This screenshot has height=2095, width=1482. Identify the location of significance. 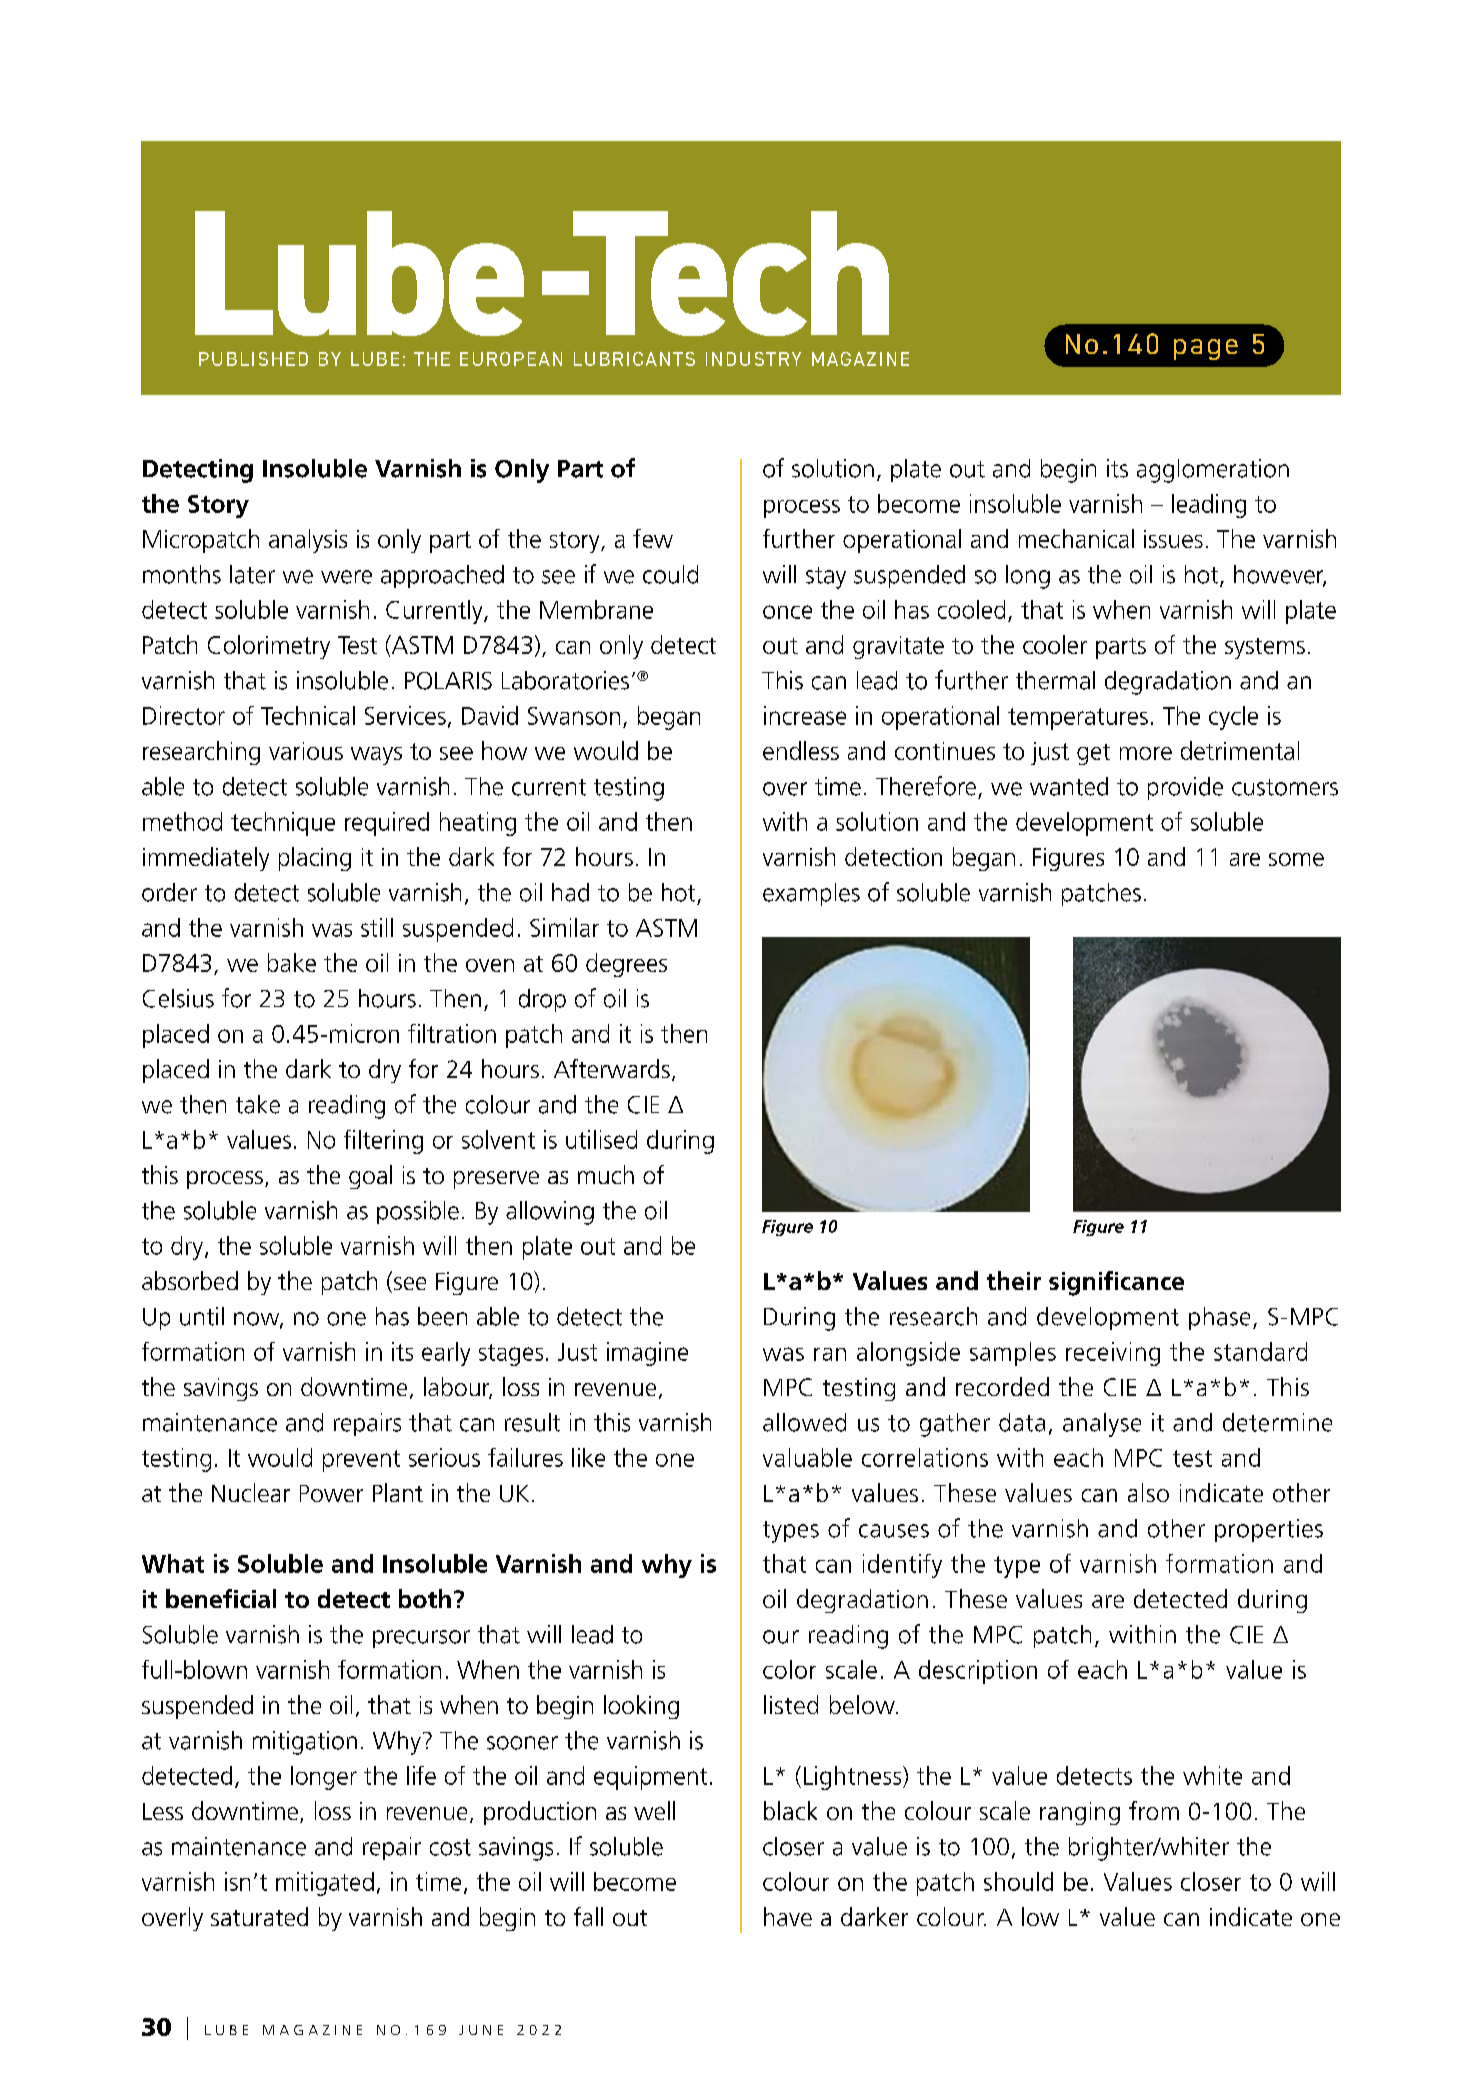
(1116, 1283).
